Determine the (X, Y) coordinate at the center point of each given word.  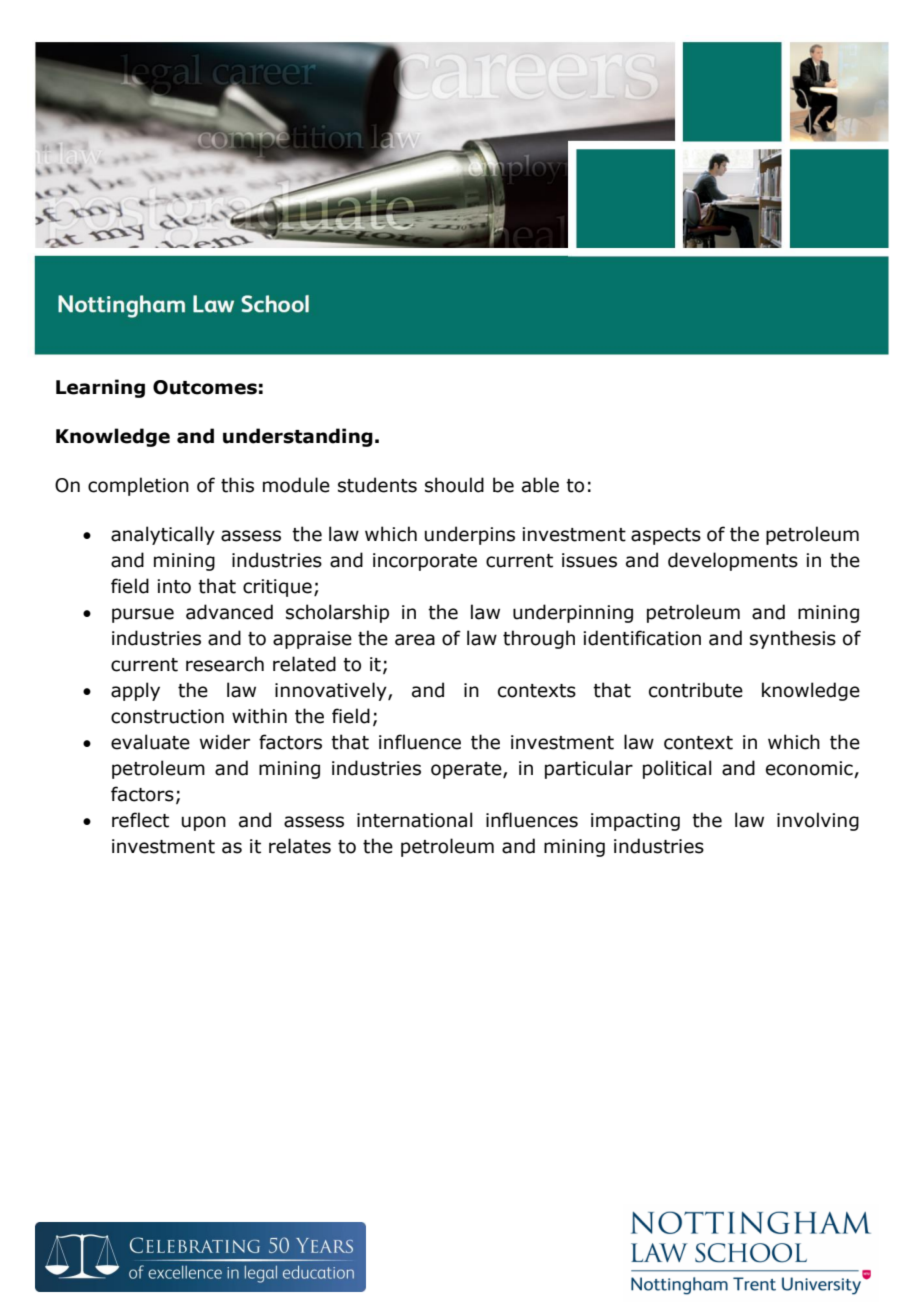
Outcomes (205, 387)
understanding (298, 437)
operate (467, 770)
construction (167, 716)
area (415, 640)
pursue (143, 615)
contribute (696, 690)
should (454, 485)
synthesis (793, 639)
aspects (666, 536)
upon (204, 823)
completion (138, 486)
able (540, 485)
